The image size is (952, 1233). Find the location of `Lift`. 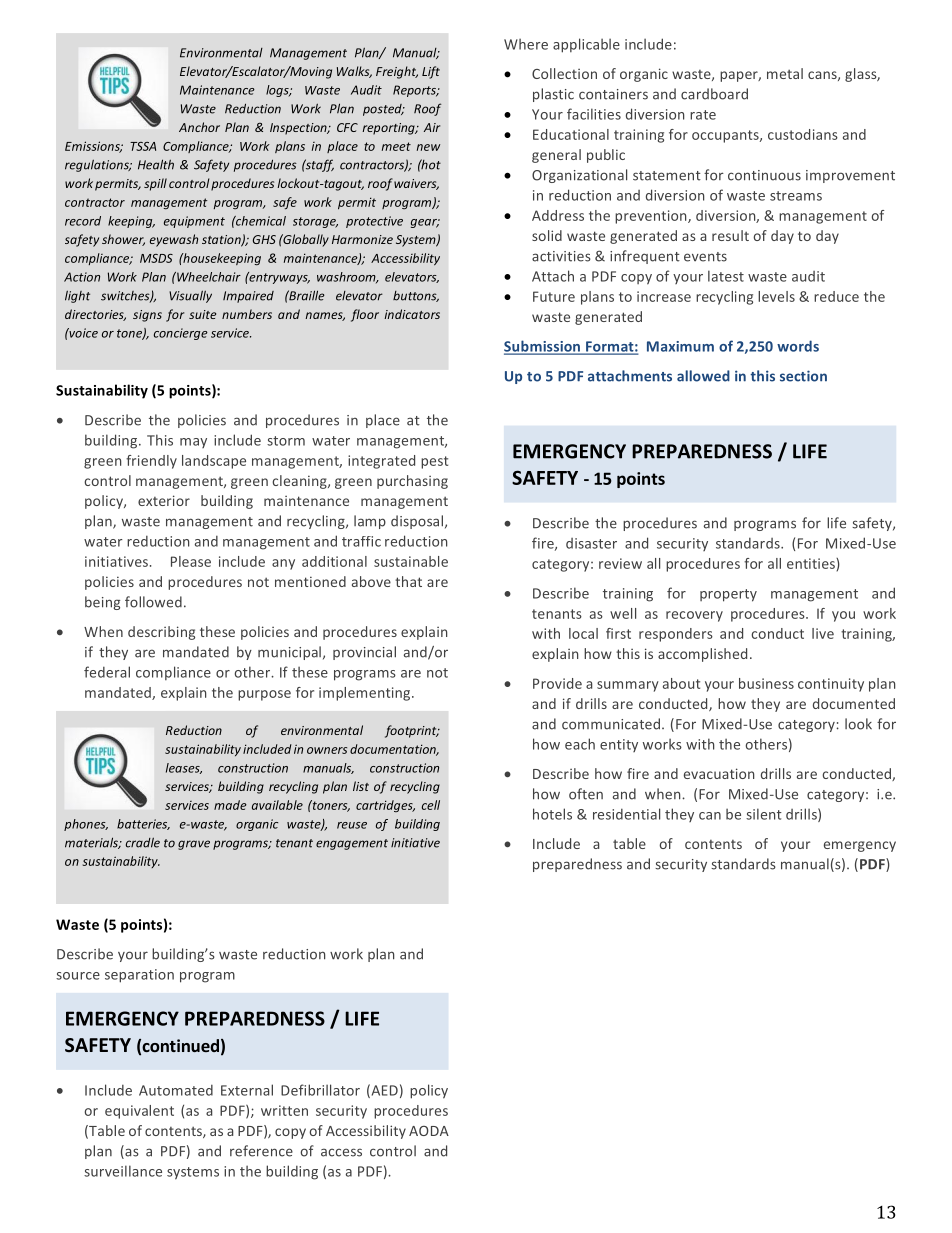

Lift is located at coordinates (431, 72).
